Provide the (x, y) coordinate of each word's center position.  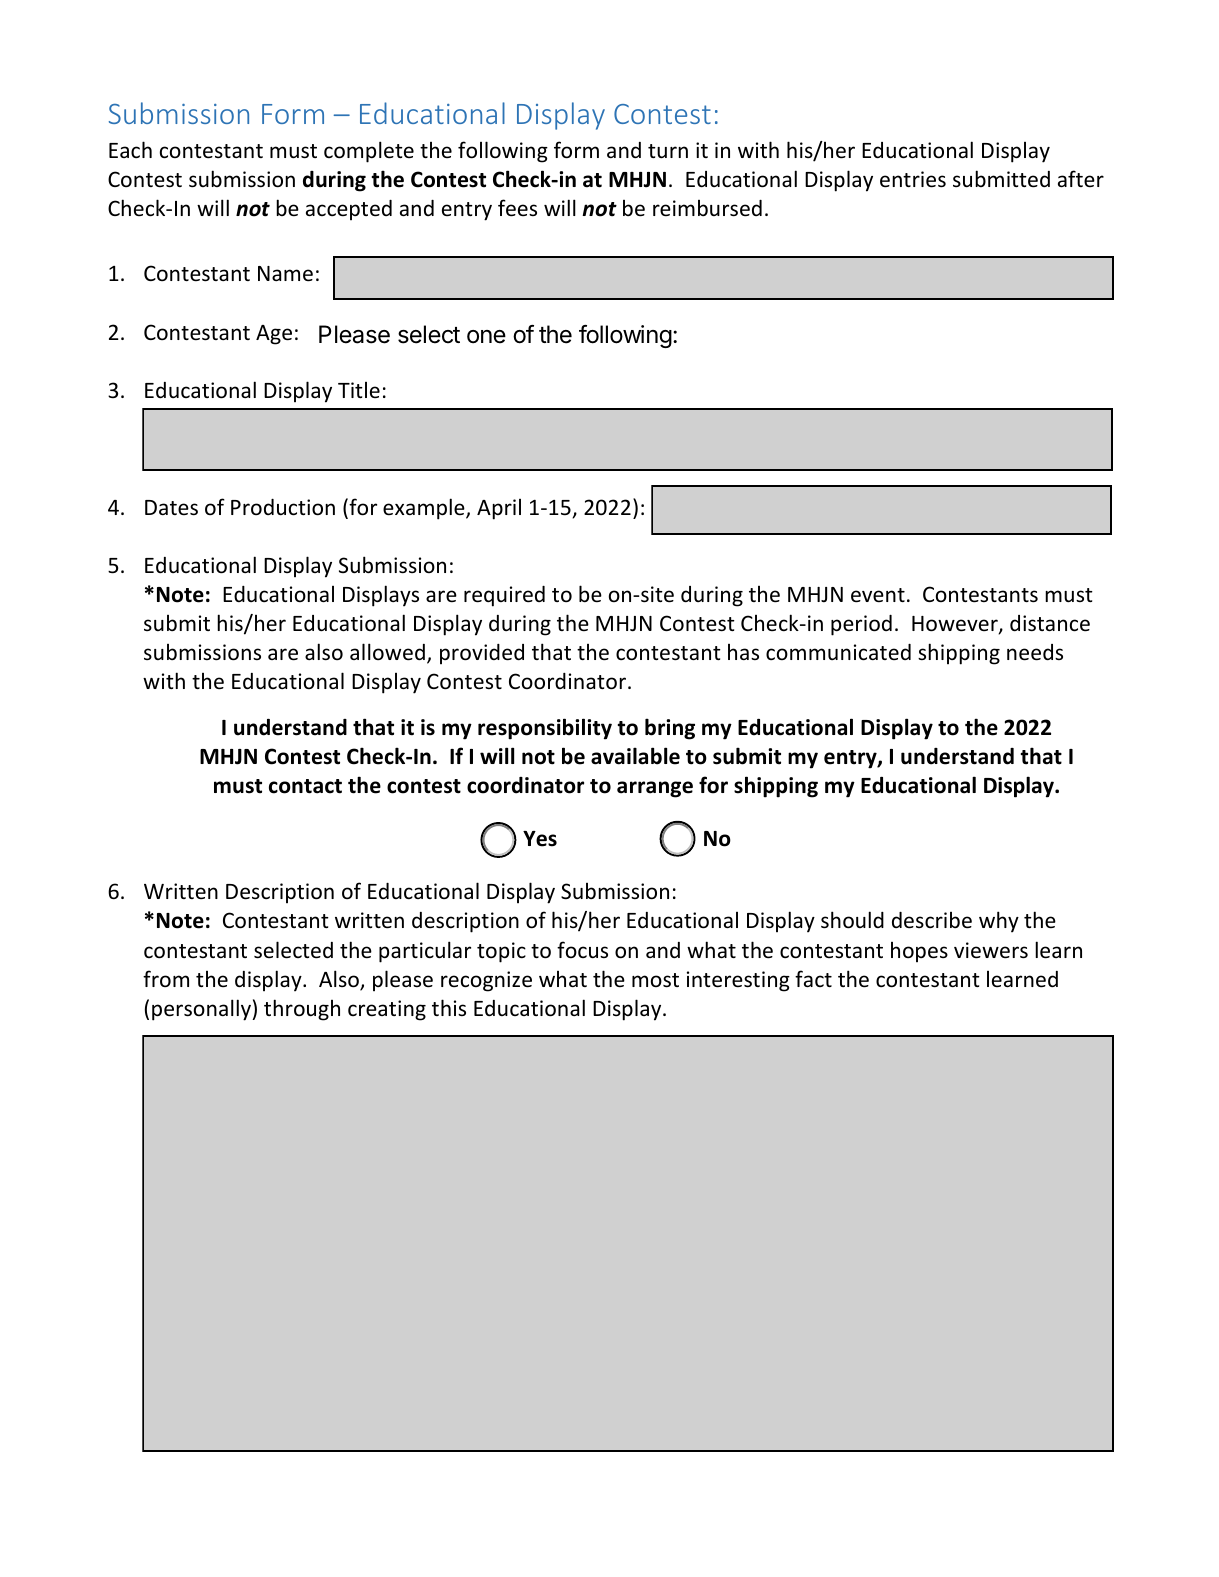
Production (283, 507)
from (166, 978)
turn (668, 151)
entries (913, 179)
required (504, 596)
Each (130, 149)
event (878, 595)
